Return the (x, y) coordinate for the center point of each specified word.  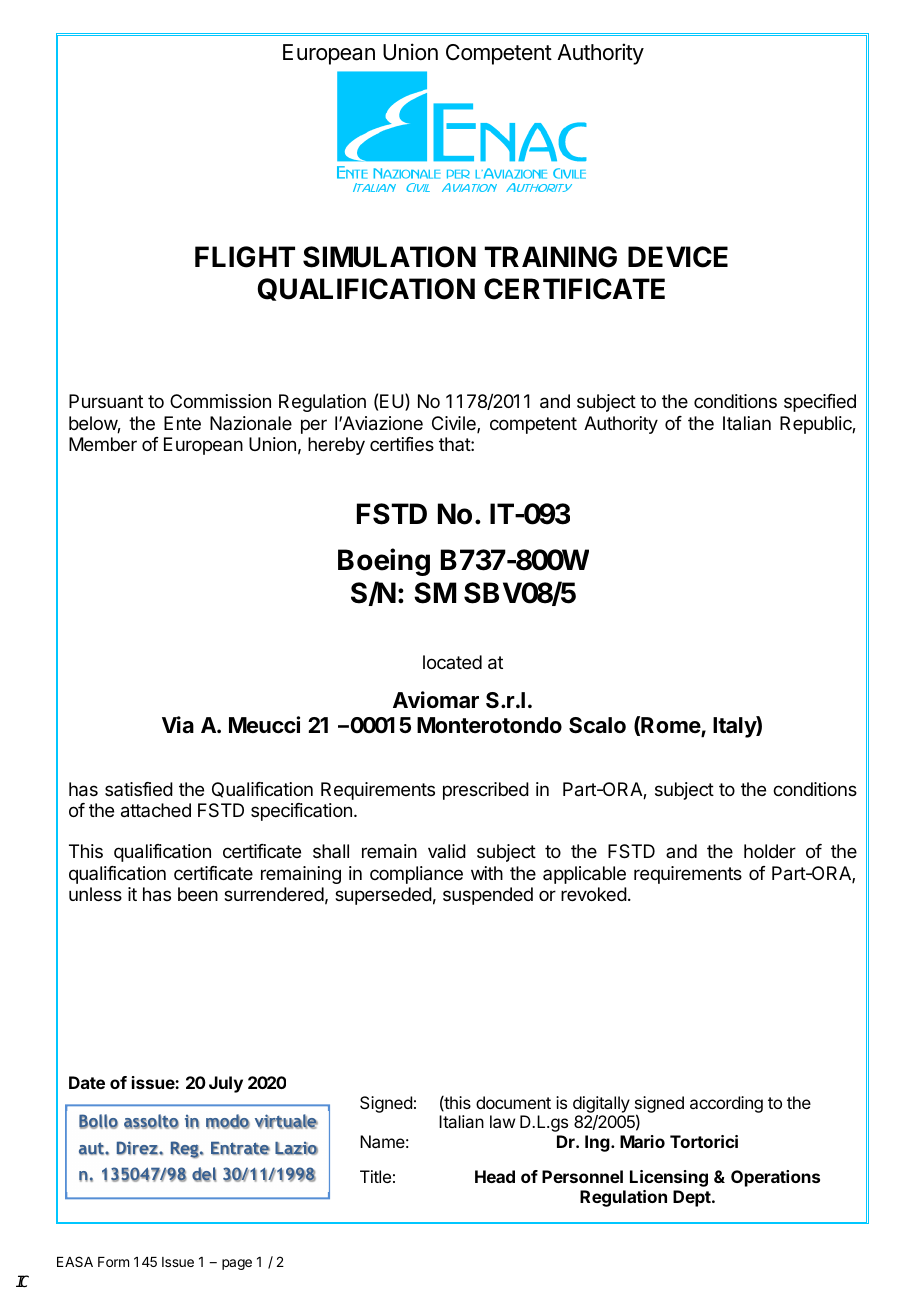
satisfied (139, 789)
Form (113, 1262)
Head (495, 1176)
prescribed (486, 791)
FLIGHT (245, 257)
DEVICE (678, 257)
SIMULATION (389, 257)
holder (770, 851)
